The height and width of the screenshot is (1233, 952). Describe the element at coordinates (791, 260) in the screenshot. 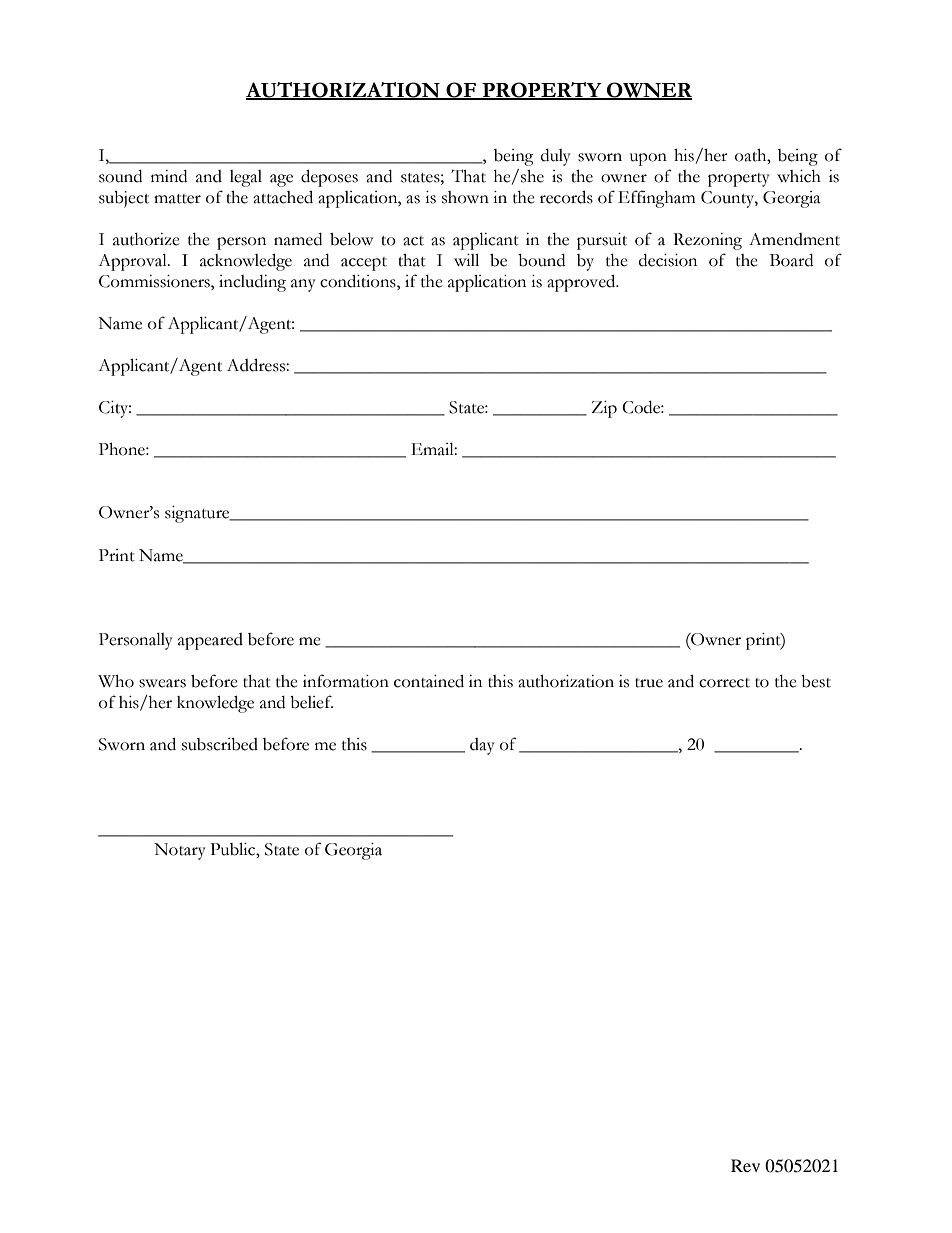

I see `Board` at that location.
